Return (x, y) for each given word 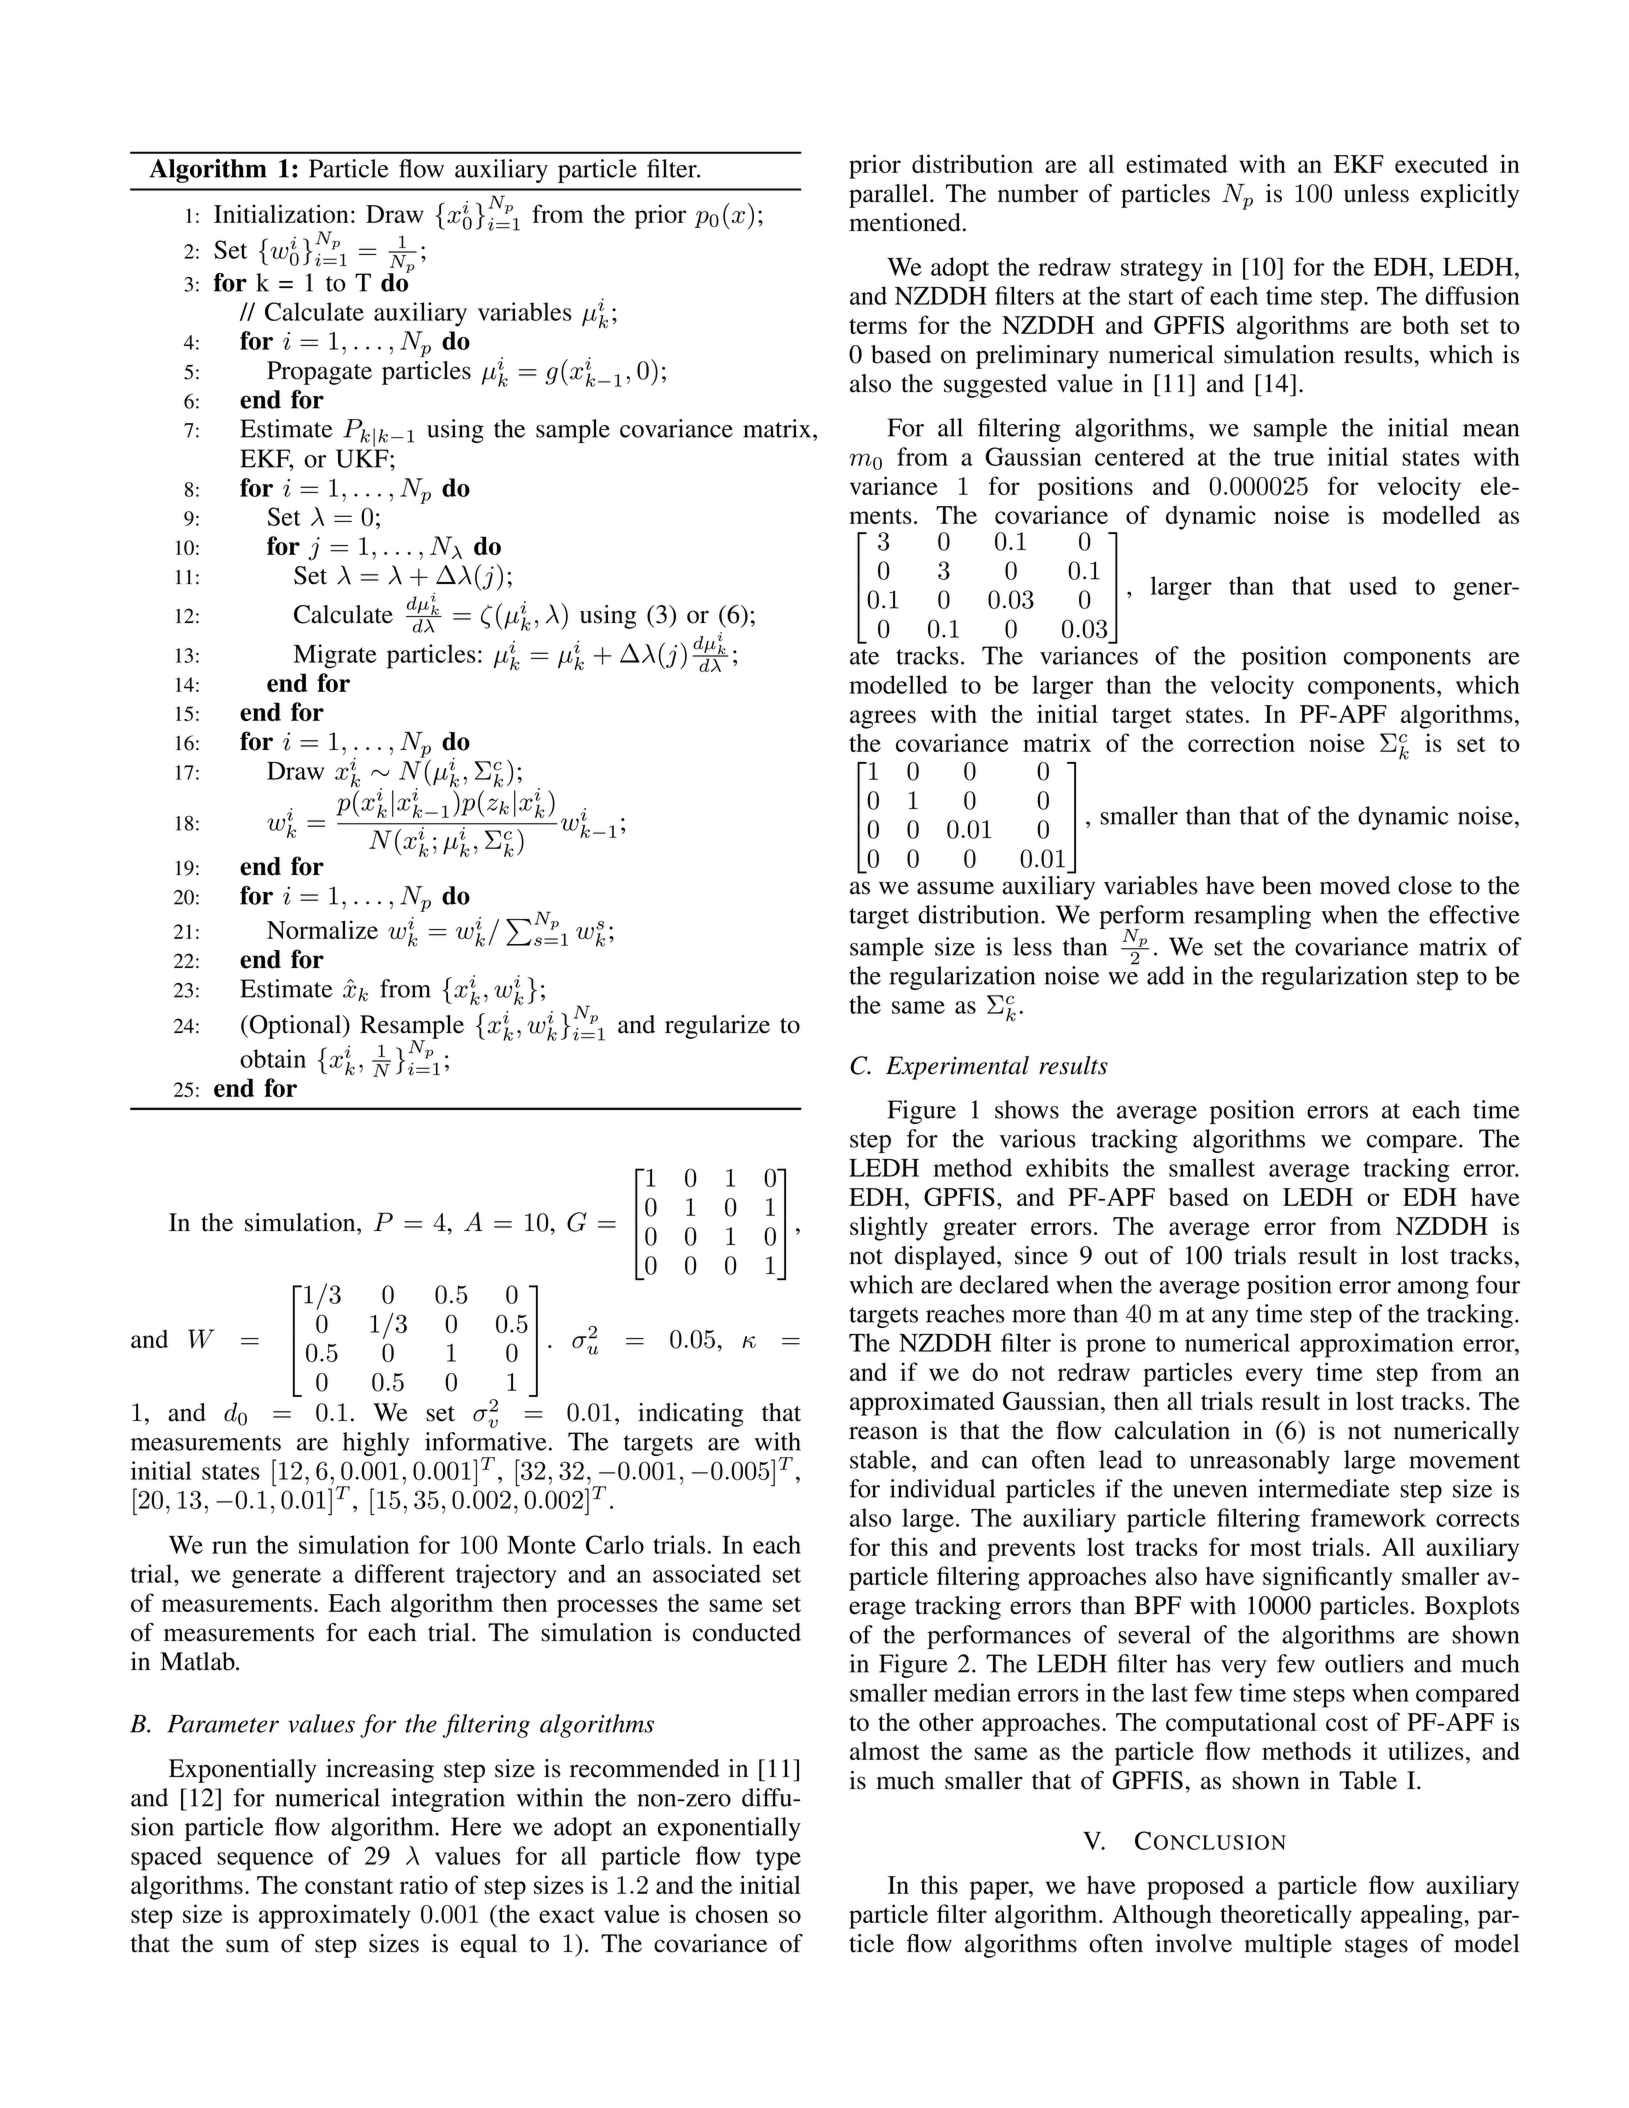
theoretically (1286, 1916)
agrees (883, 719)
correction (1241, 742)
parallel (890, 196)
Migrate (335, 656)
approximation (1377, 1345)
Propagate (319, 373)
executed (1441, 163)
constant (349, 1886)
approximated (922, 1403)
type (778, 1860)
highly (376, 1444)
